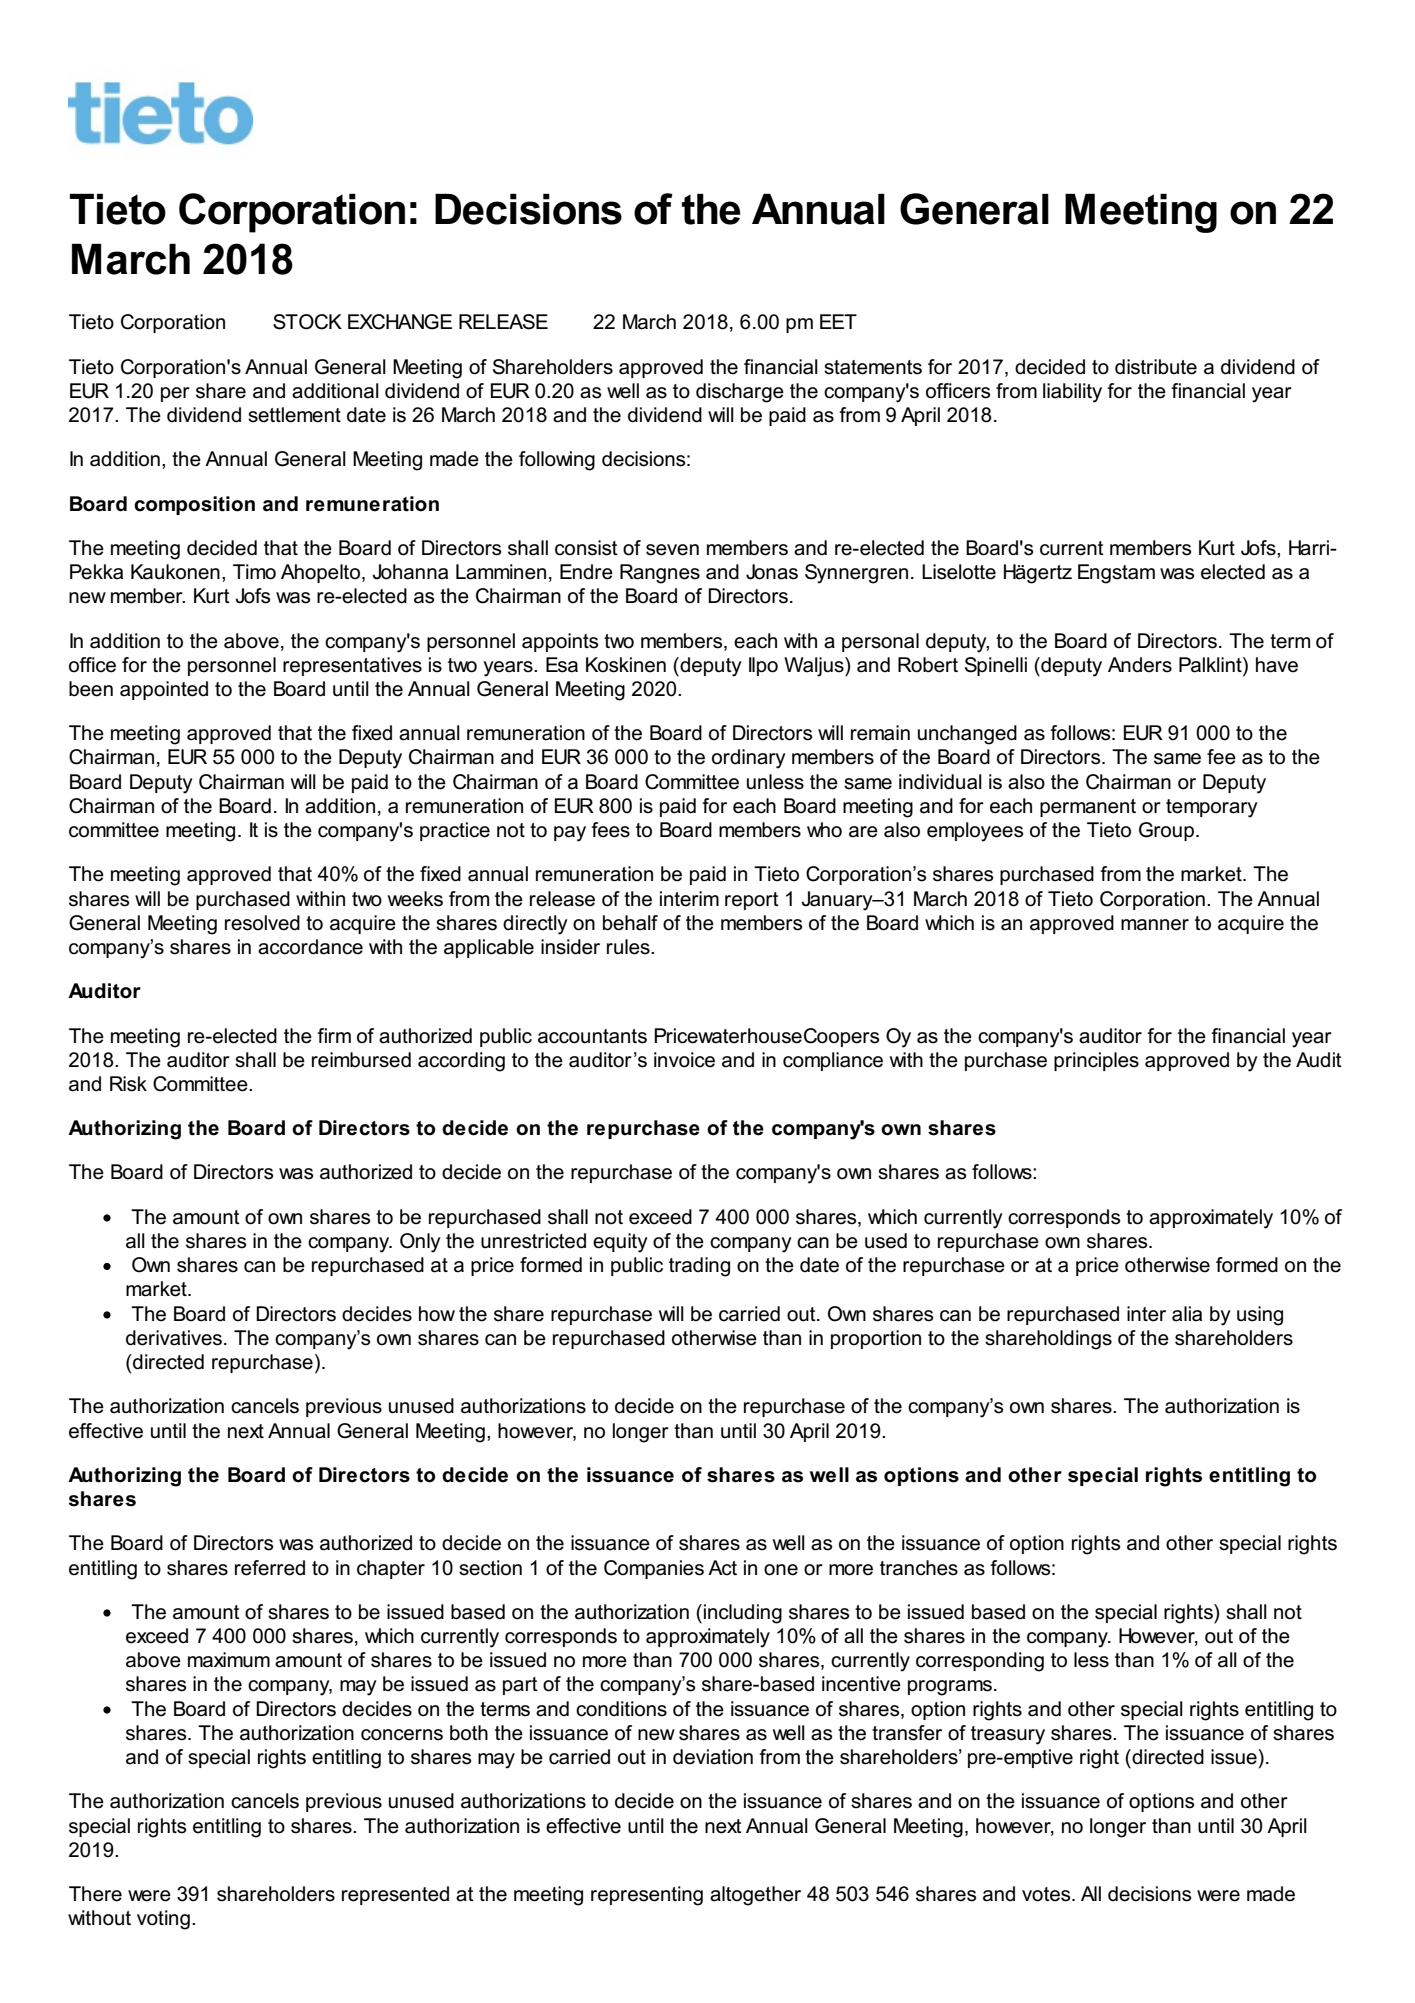 This document has height=2003, width=1415. I want to click on representing, so click(647, 1896).
